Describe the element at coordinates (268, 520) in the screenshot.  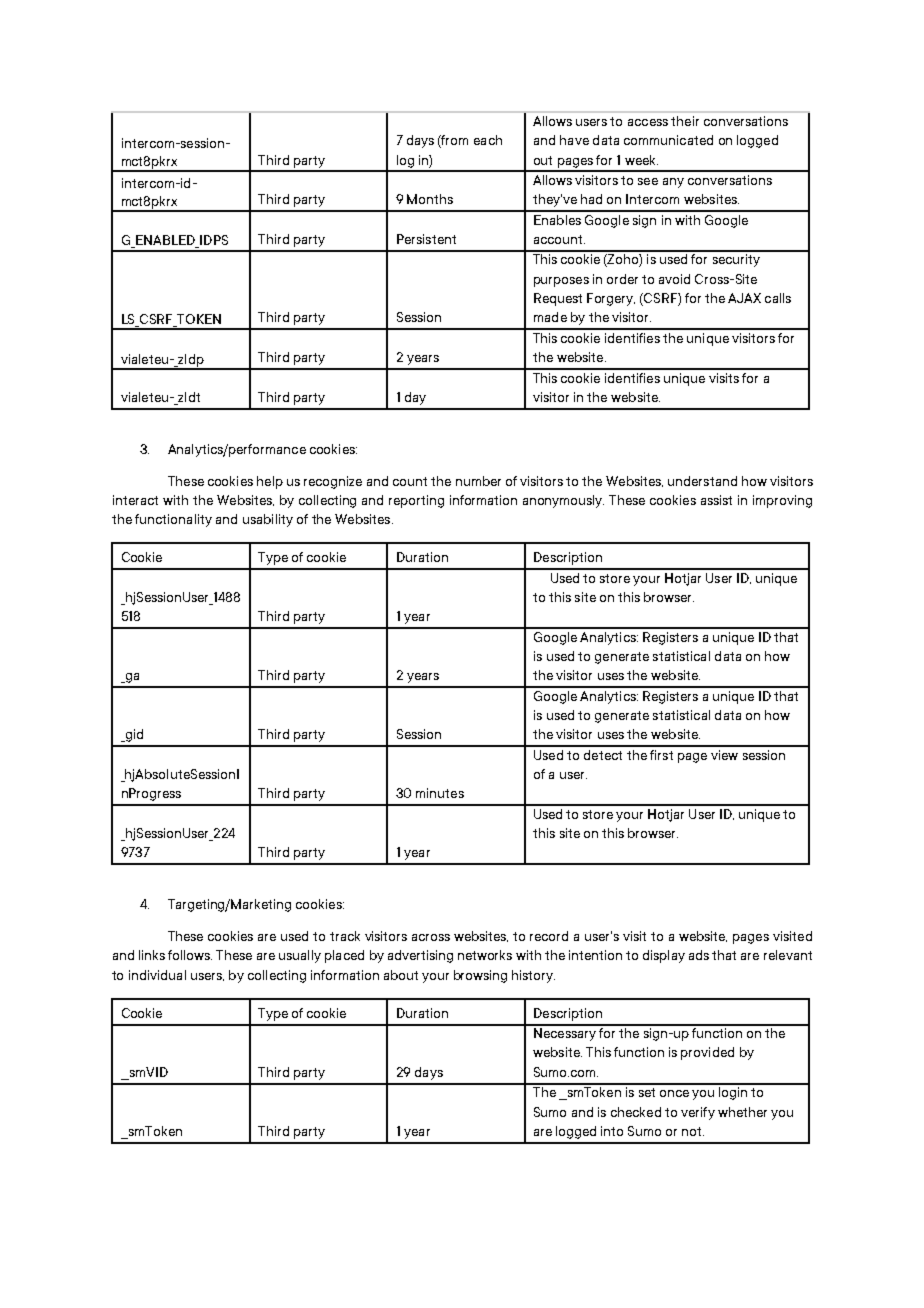
I see `usability` at that location.
